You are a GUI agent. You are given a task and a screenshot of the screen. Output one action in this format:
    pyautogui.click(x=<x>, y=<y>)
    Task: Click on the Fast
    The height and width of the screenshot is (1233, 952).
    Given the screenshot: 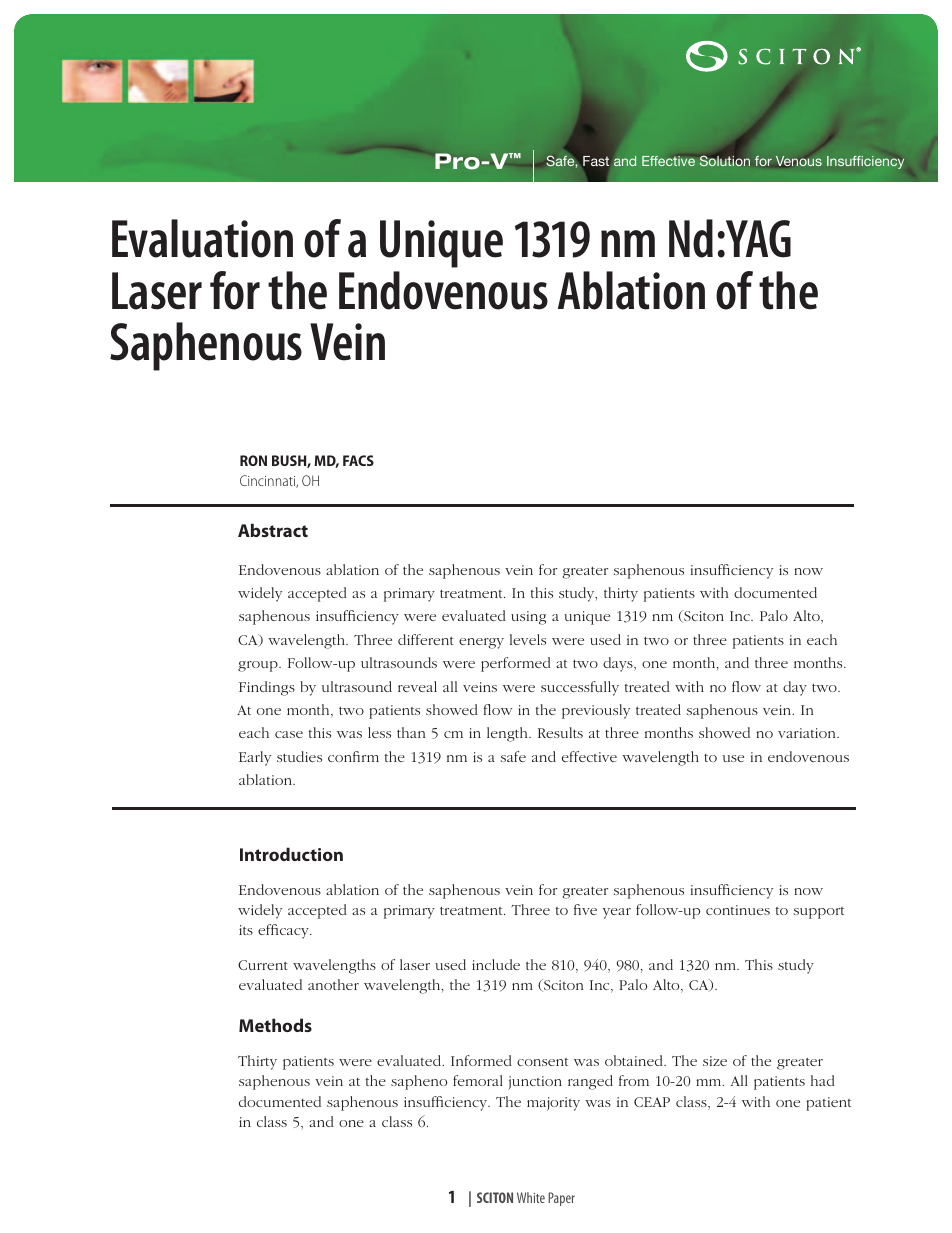 What is the action you would take?
    pyautogui.click(x=596, y=161)
